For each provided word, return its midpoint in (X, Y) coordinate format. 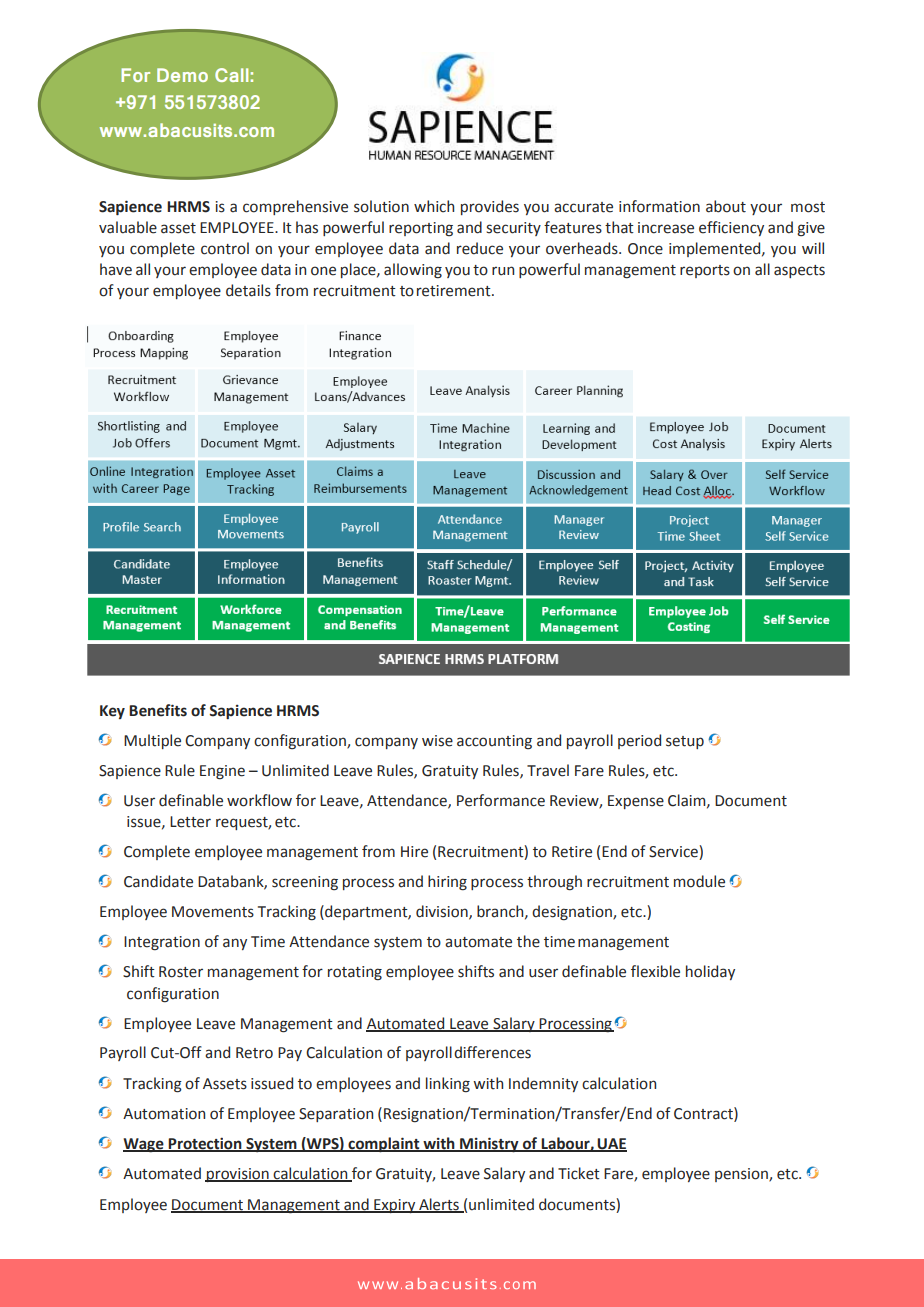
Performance (501, 800)
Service (674, 852)
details (248, 290)
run (503, 271)
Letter (190, 822)
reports (705, 271)
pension (742, 1175)
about (726, 206)
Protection (205, 1144)
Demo (182, 75)
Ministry (489, 1145)
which (434, 206)
